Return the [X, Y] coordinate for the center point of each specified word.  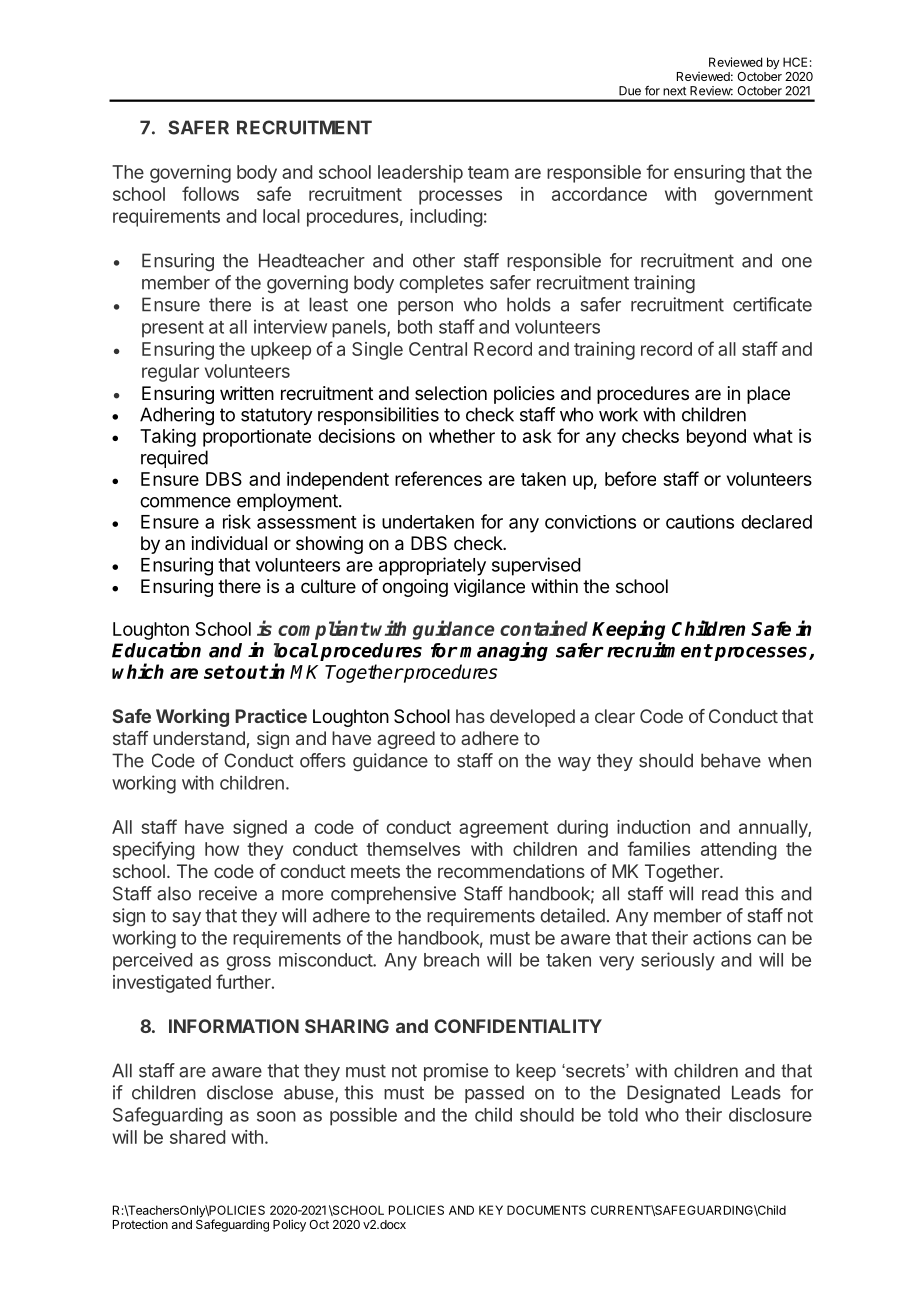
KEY [491, 1210]
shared [197, 1137]
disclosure [770, 1114]
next [674, 91]
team [488, 172]
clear [615, 716]
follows [210, 193]
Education [156, 650]
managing [504, 651]
